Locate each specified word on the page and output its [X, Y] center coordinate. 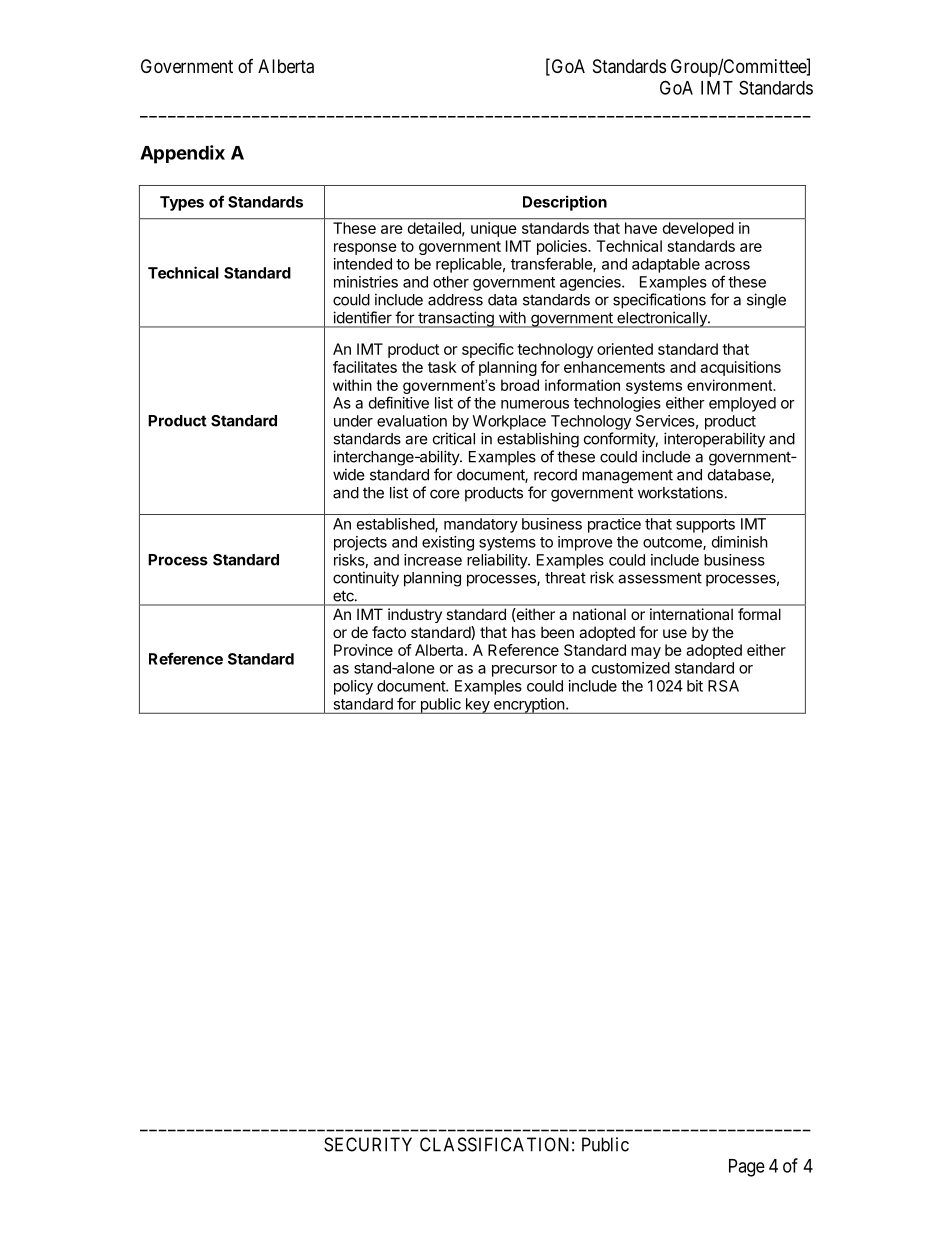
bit [695, 686]
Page [747, 1168]
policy [353, 687]
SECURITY [368, 1144]
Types [182, 203]
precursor [524, 671]
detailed [435, 229]
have [641, 228]
